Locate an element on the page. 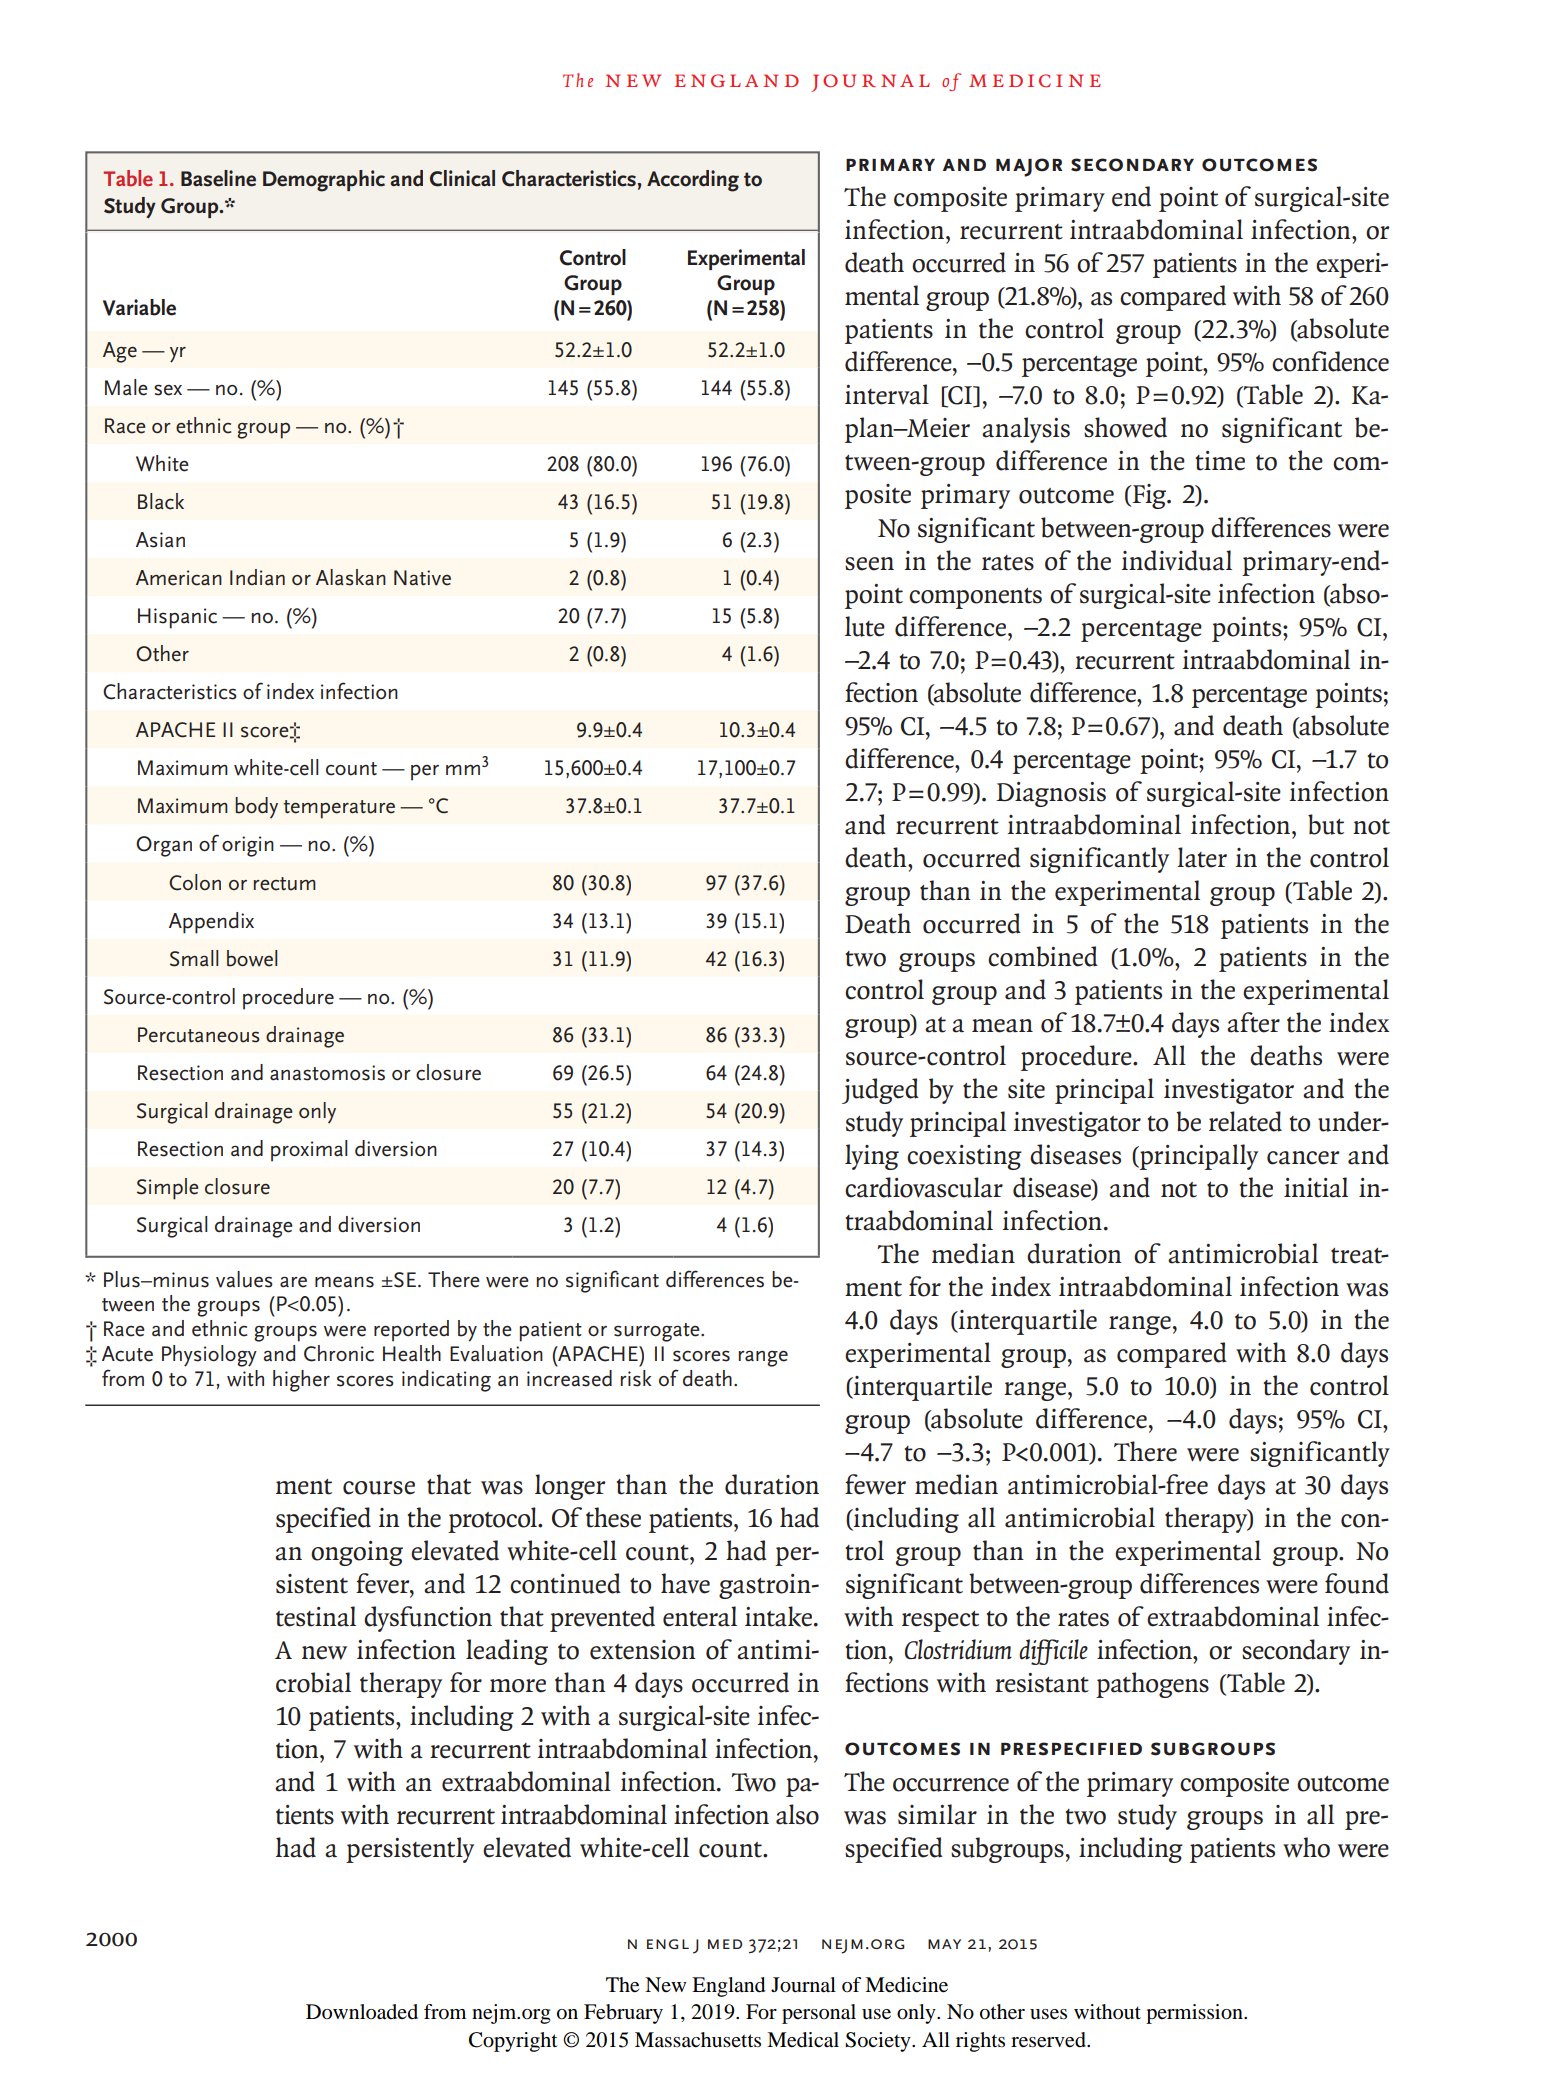 This image has width=1560, height=2080. anastomosis is located at coordinates (327, 1073).
